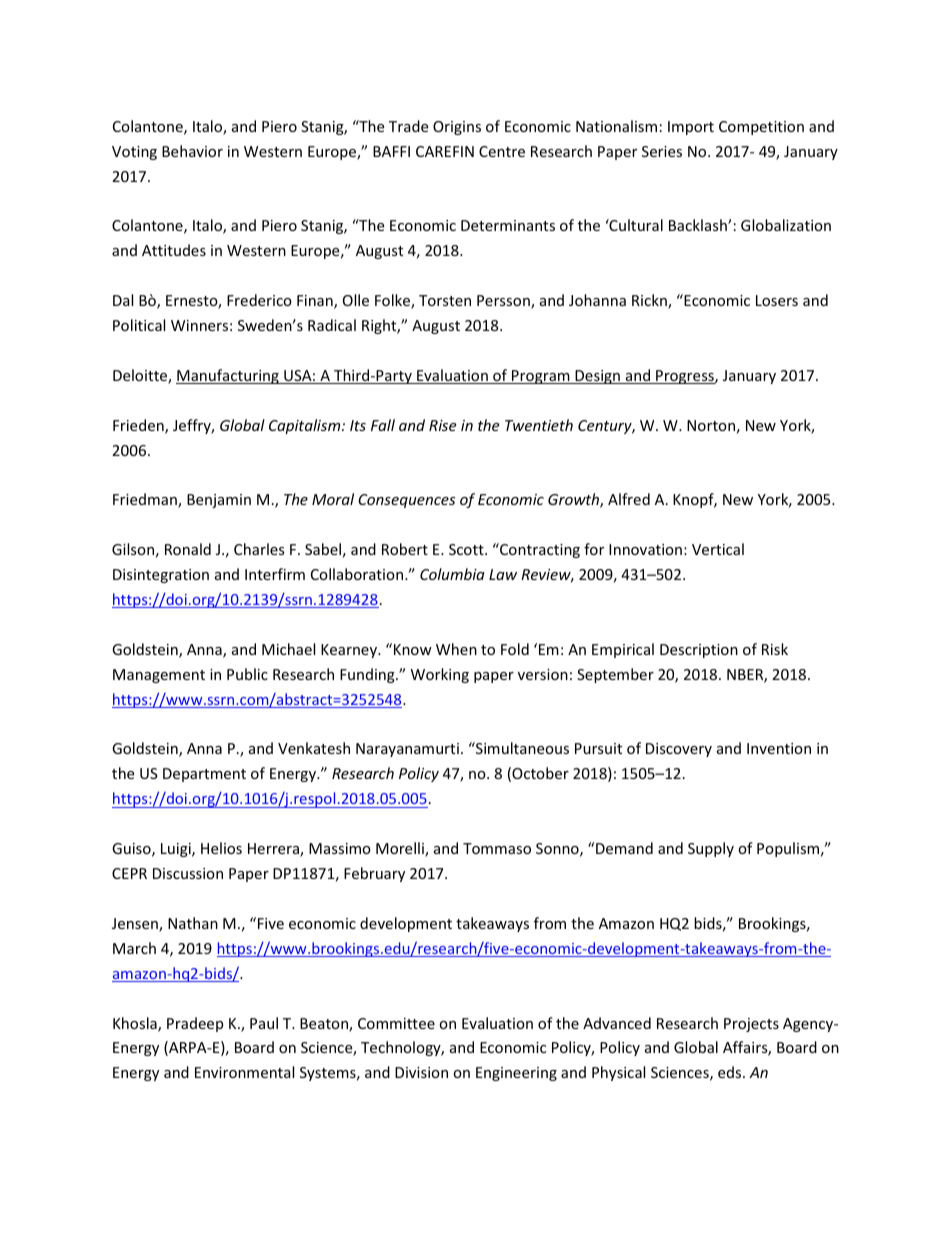  What do you see at coordinates (161, 576) in the image?
I see `Disintegration` at bounding box center [161, 576].
